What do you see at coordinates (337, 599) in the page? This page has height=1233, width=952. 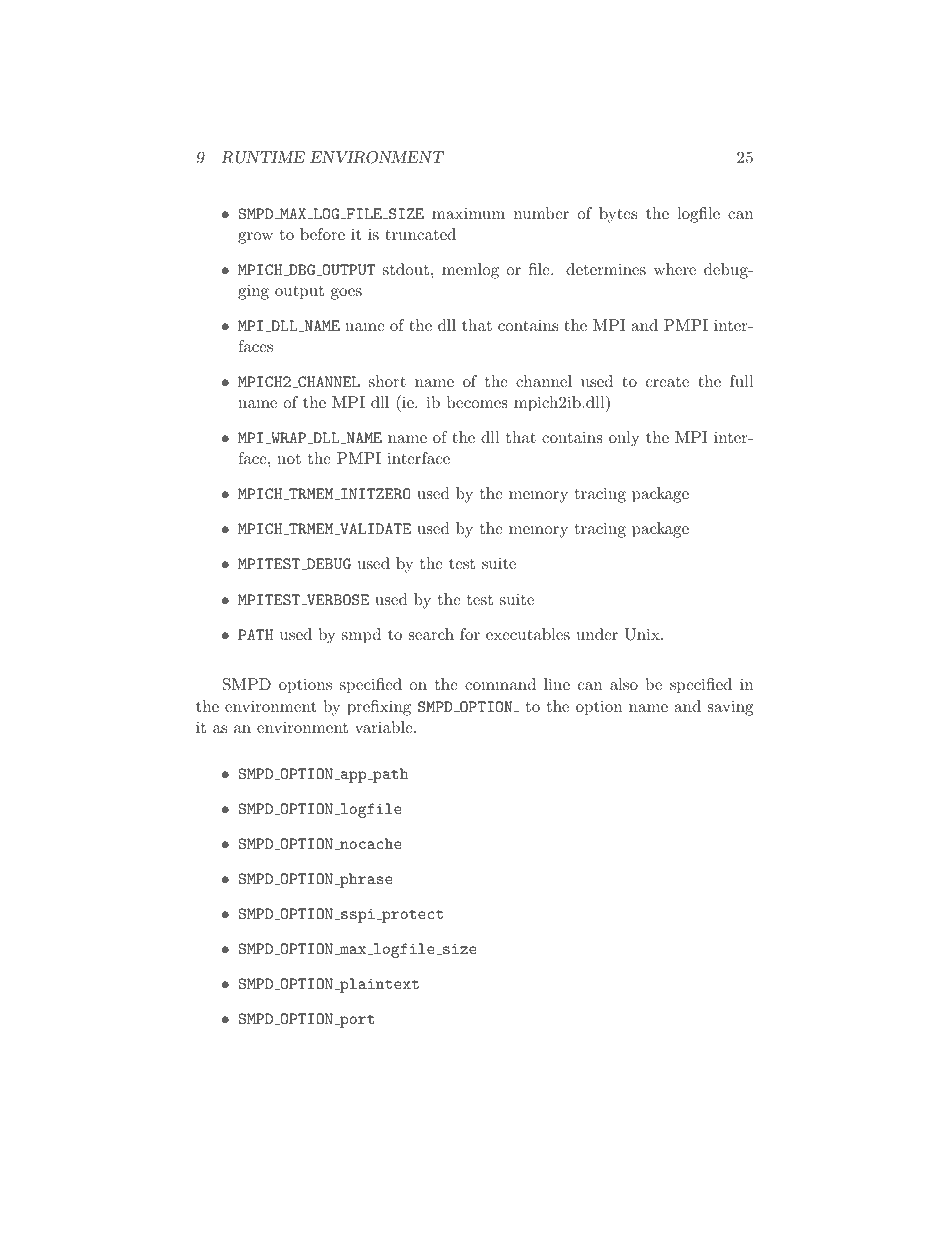 I see `VERBOSE` at bounding box center [337, 599].
